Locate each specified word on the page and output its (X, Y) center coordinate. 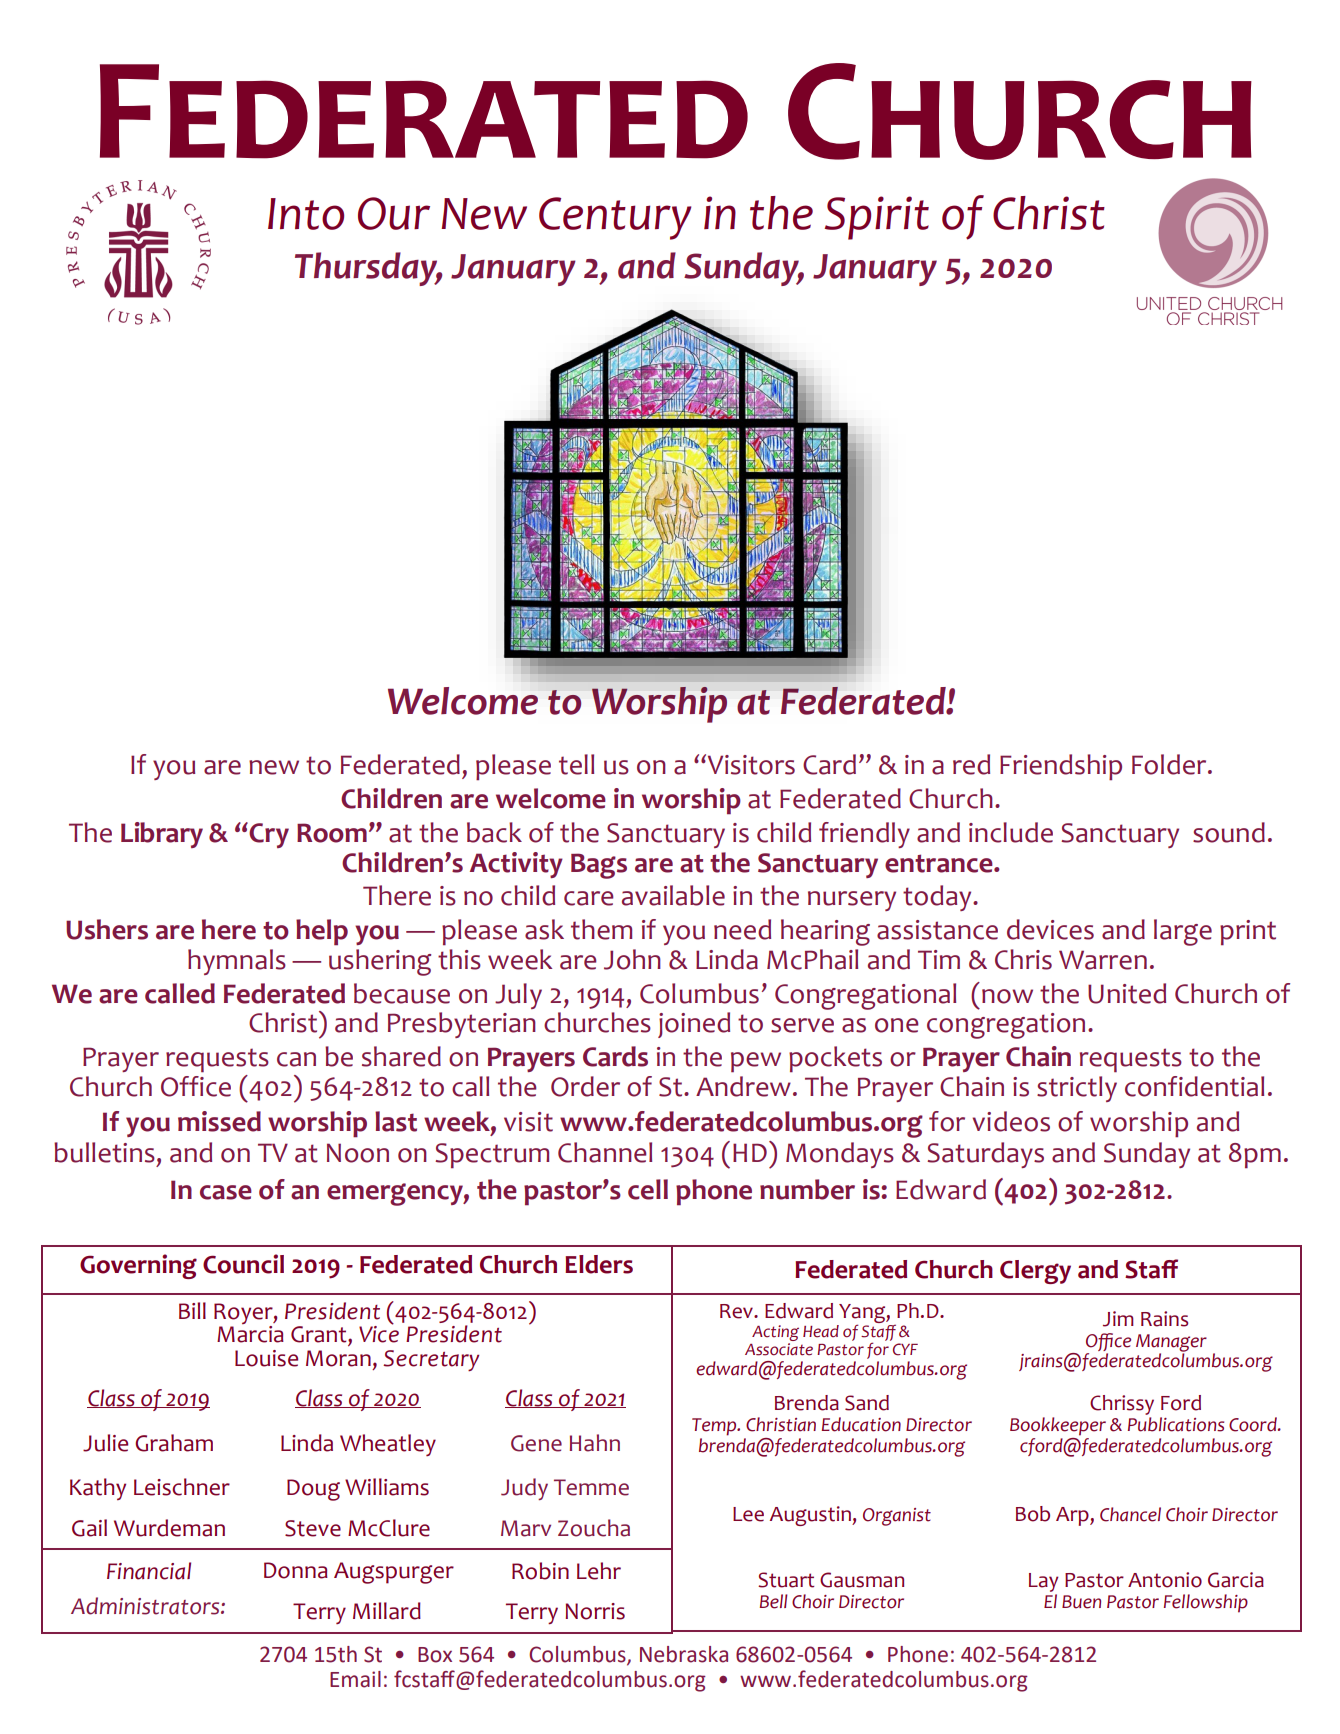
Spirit (877, 218)
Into (306, 214)
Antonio (1165, 1580)
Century (615, 218)
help (322, 932)
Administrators (146, 1606)
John (632, 959)
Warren (1103, 960)
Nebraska (684, 1654)
